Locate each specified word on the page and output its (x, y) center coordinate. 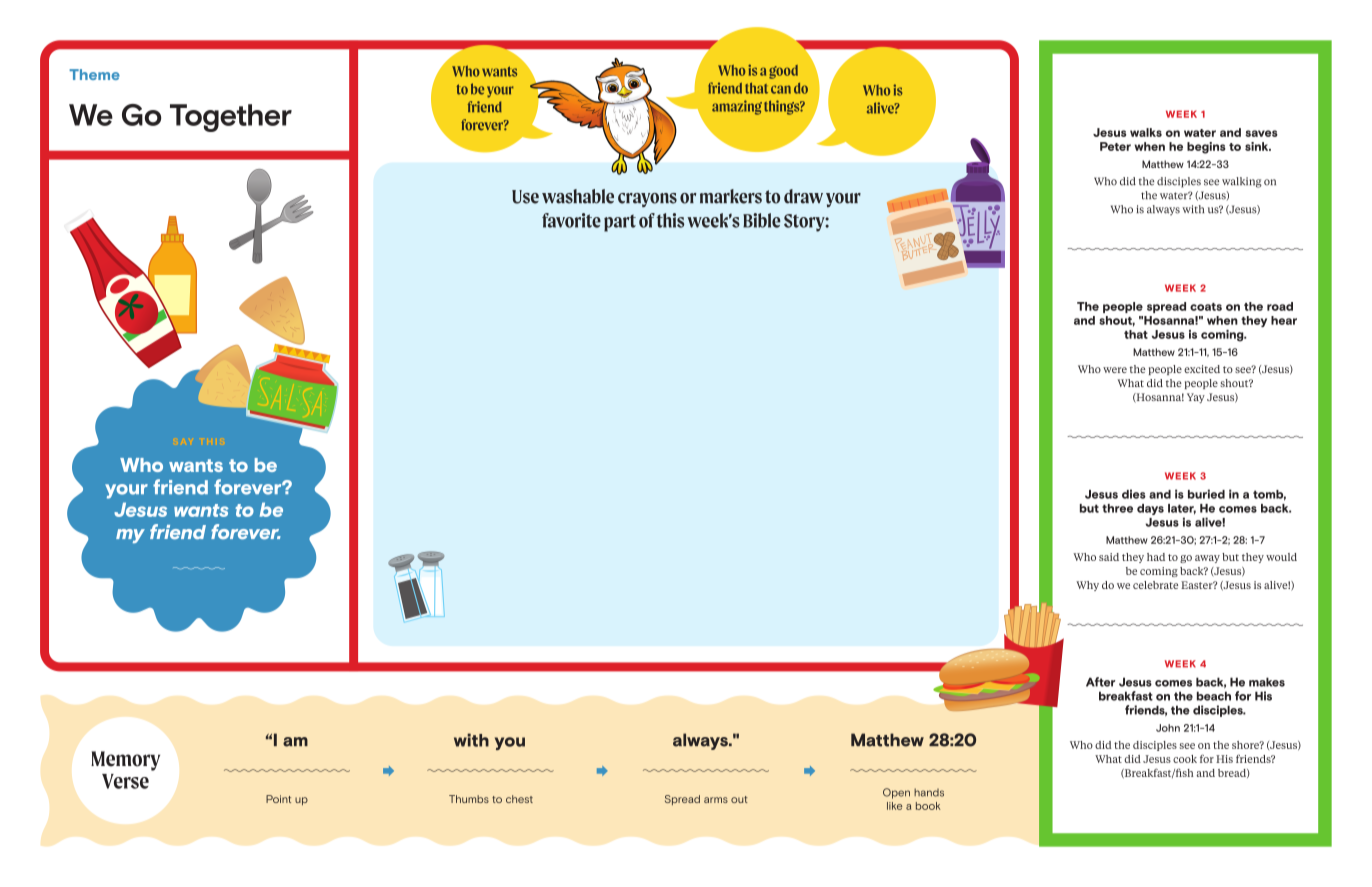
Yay (1196, 398)
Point (278, 799)
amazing (737, 107)
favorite (571, 220)
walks (1146, 132)
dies (1134, 494)
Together (231, 118)
